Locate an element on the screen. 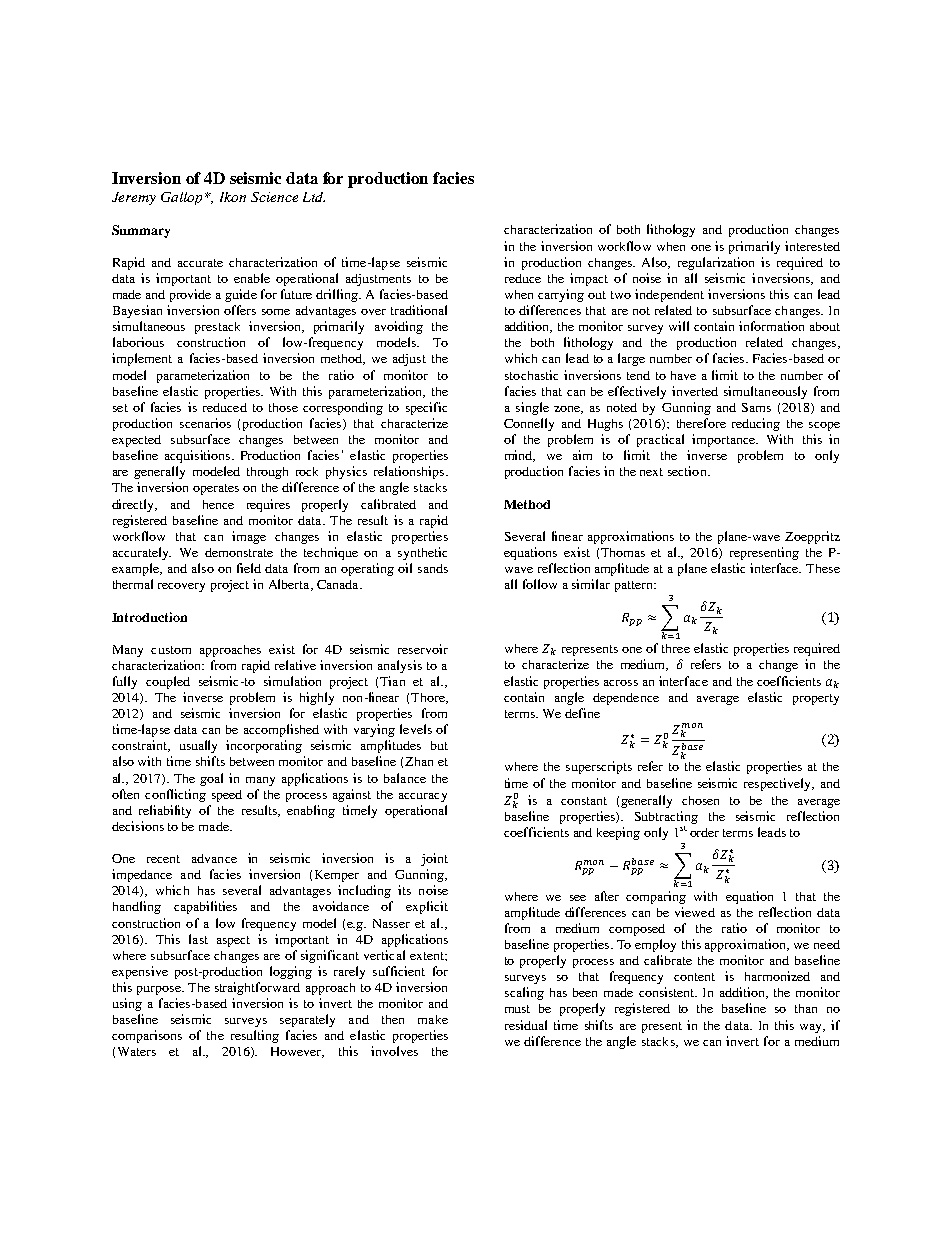  coupled is located at coordinates (168, 682).
